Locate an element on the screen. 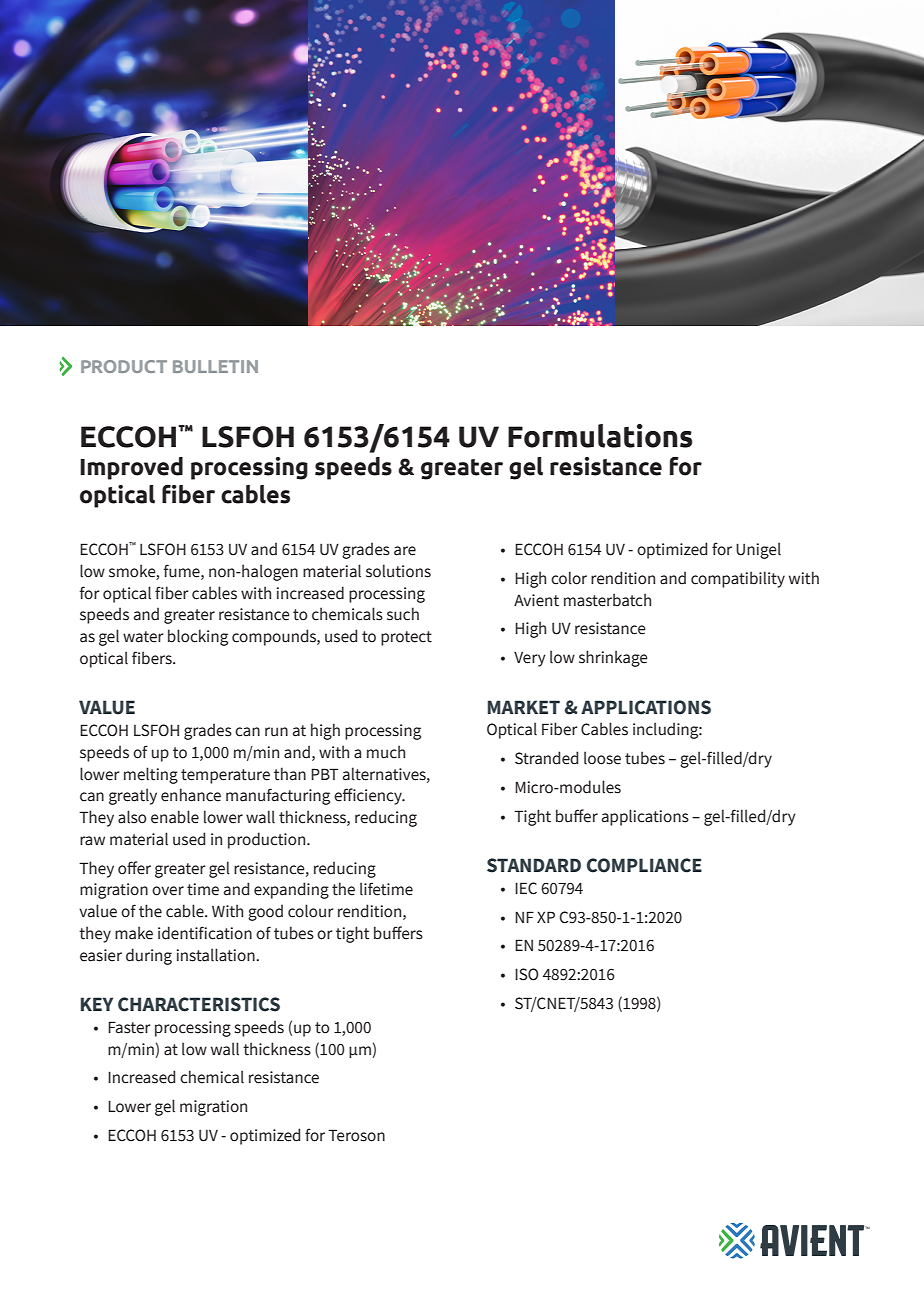 The height and width of the screenshot is (1308, 924). compatibility is located at coordinates (738, 579).
